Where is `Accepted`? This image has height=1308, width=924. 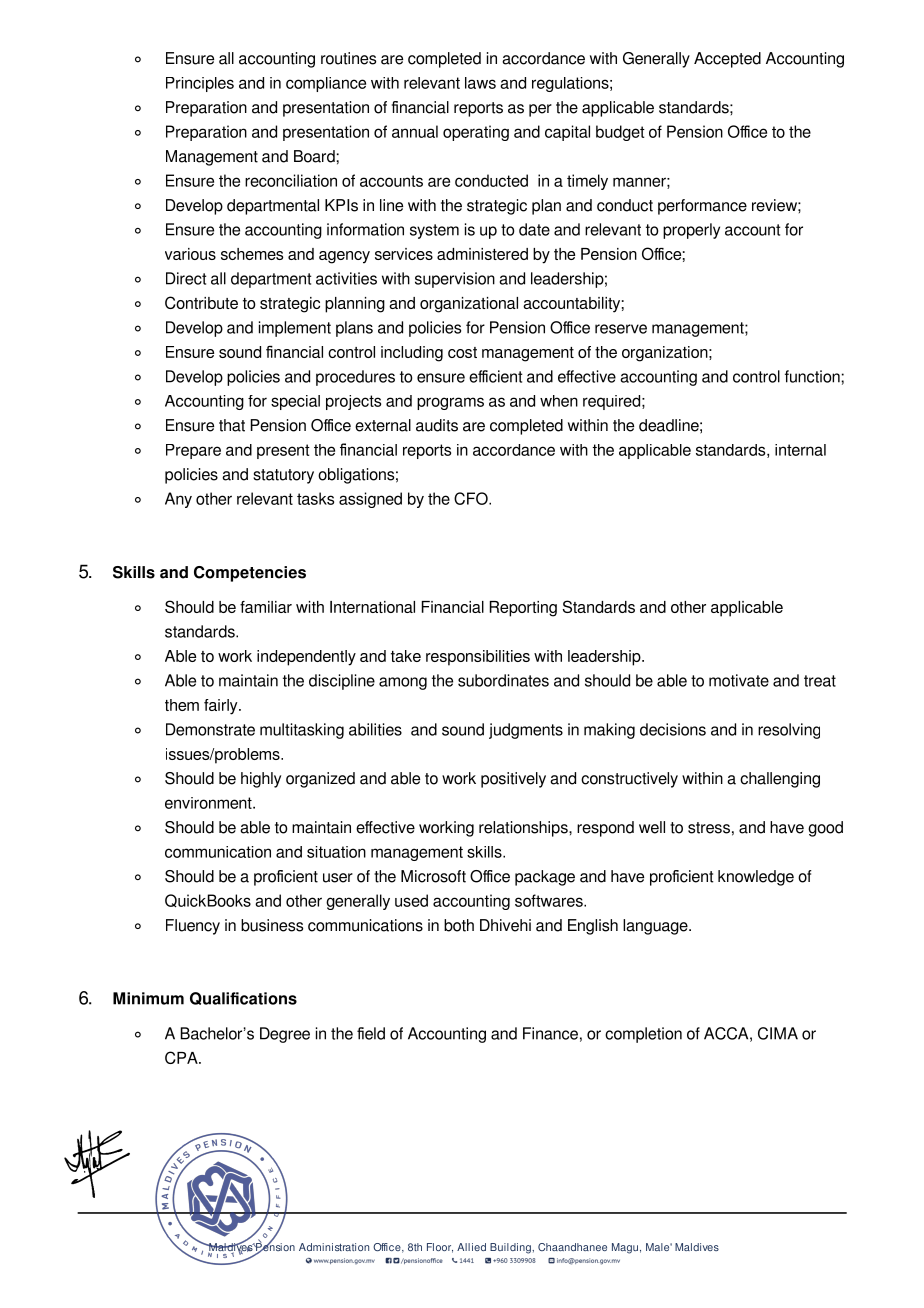 Accepted is located at coordinates (727, 60).
